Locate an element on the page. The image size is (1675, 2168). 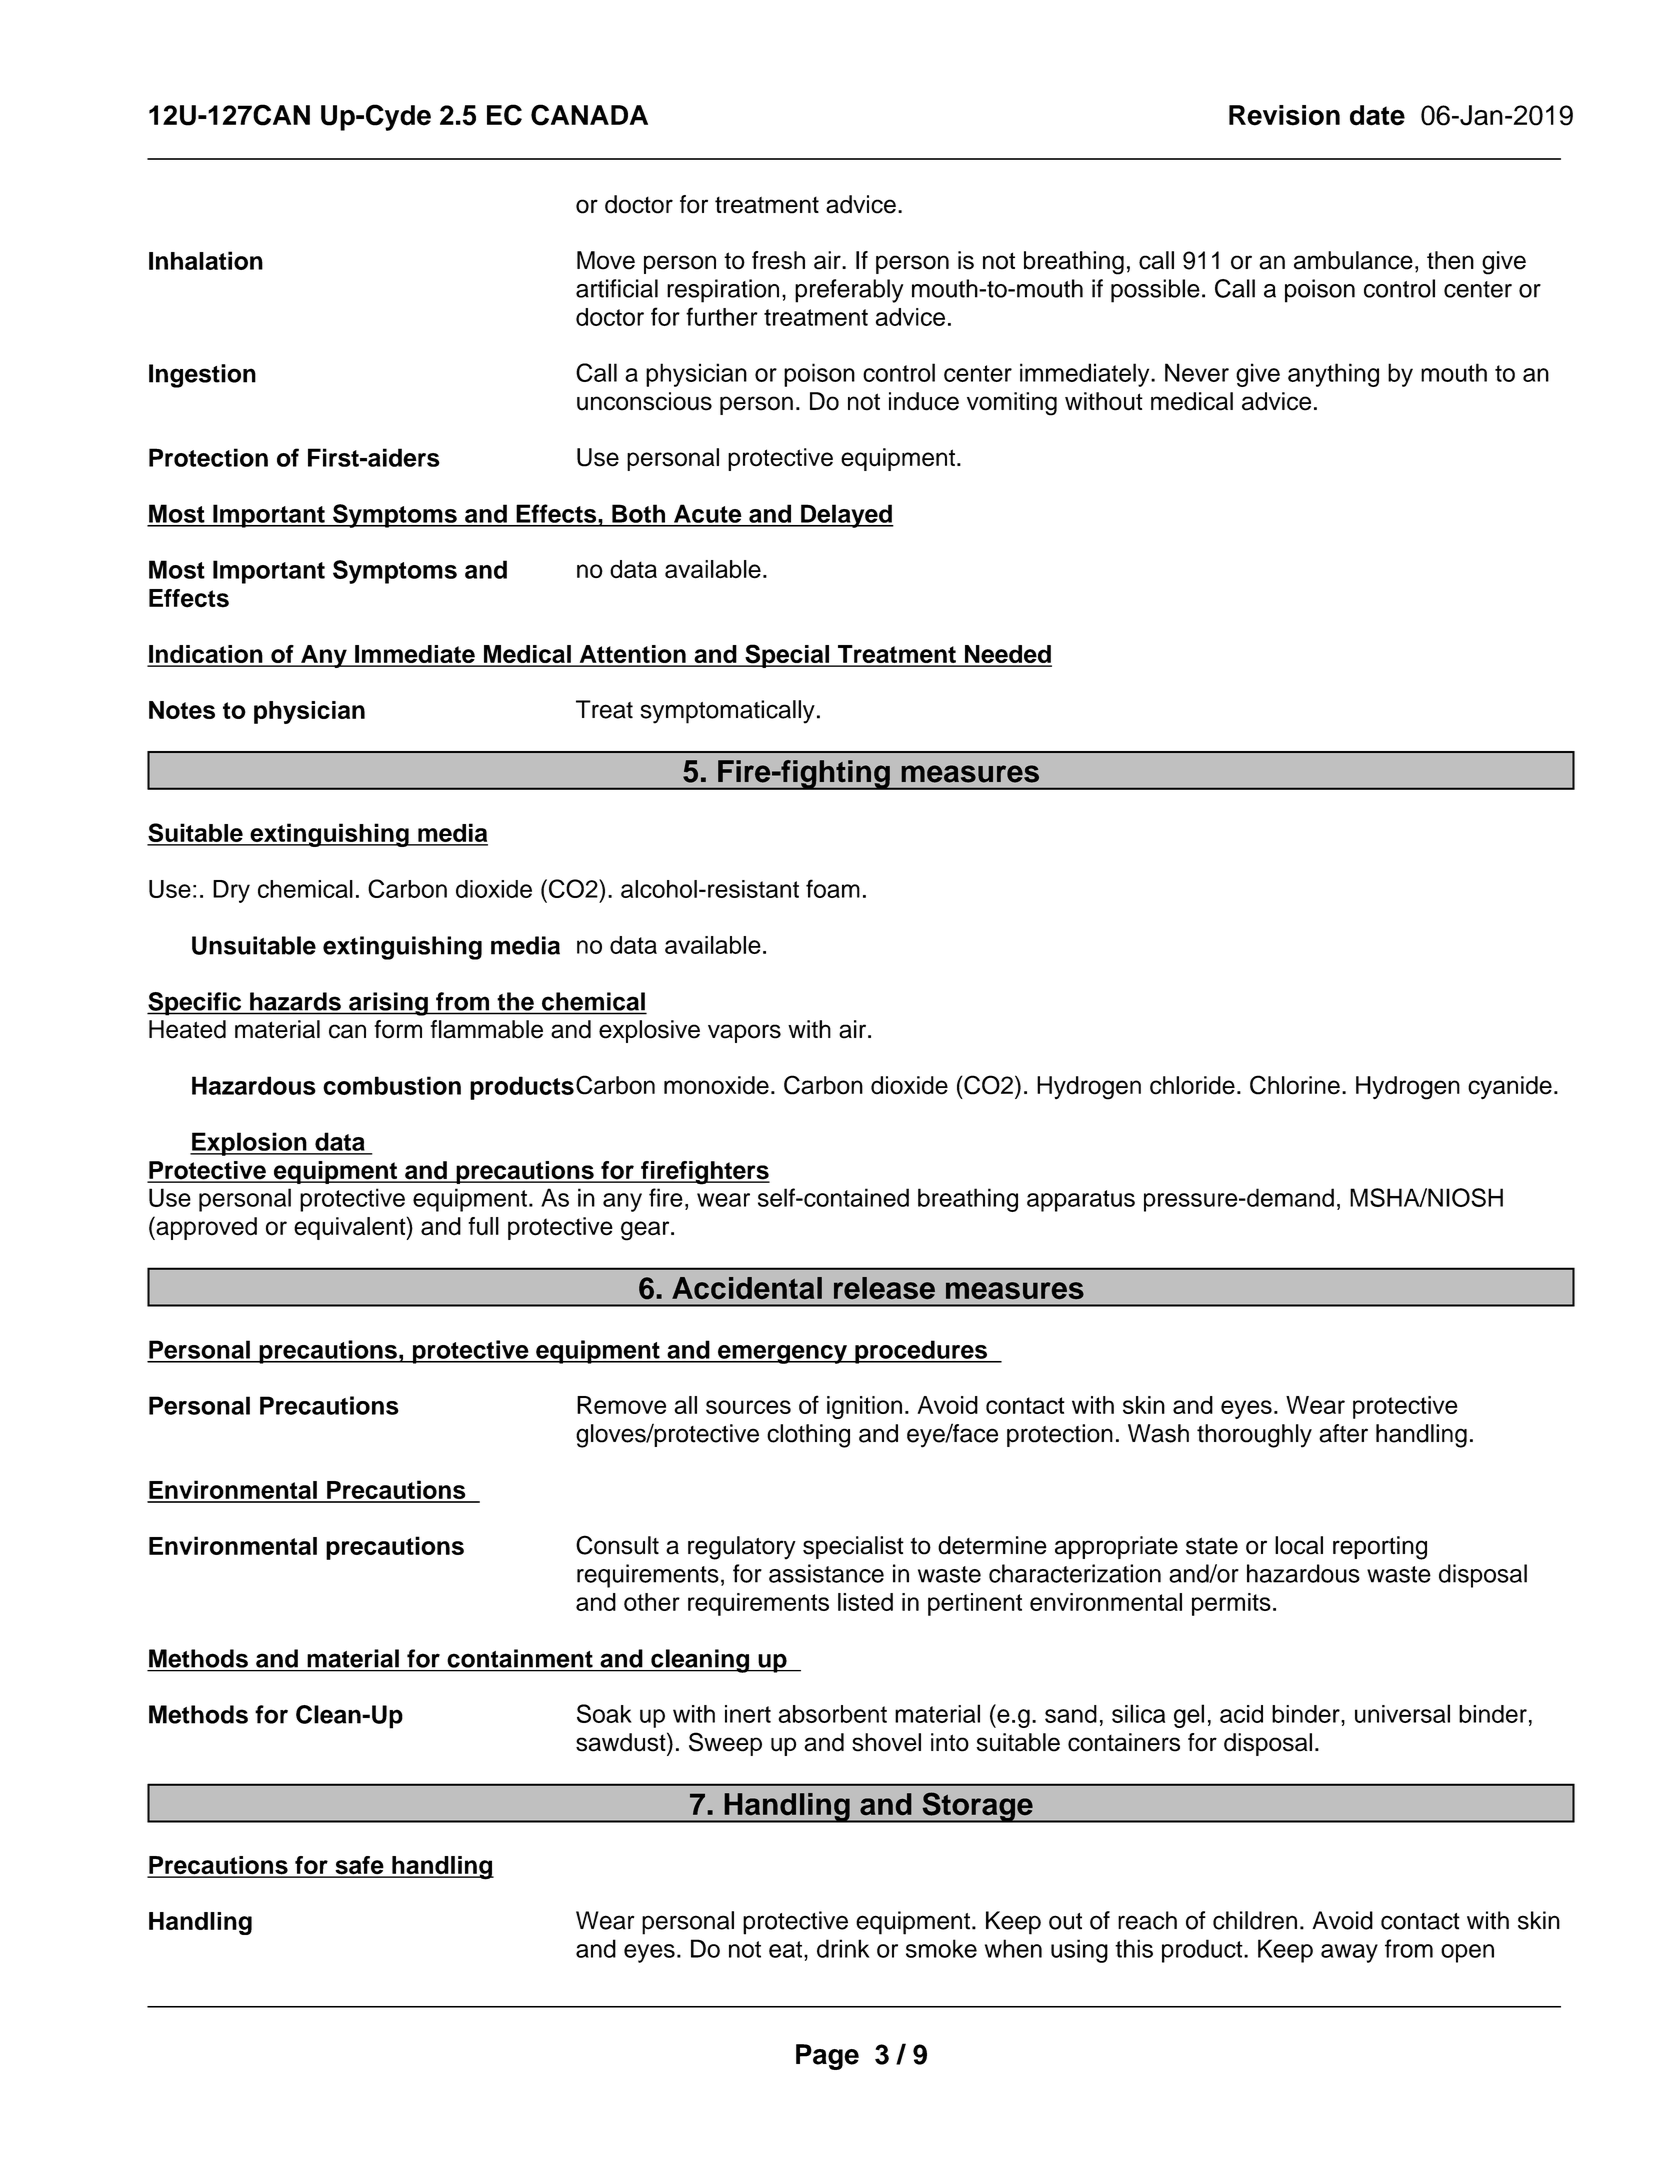
ignition is located at coordinates (864, 1407).
